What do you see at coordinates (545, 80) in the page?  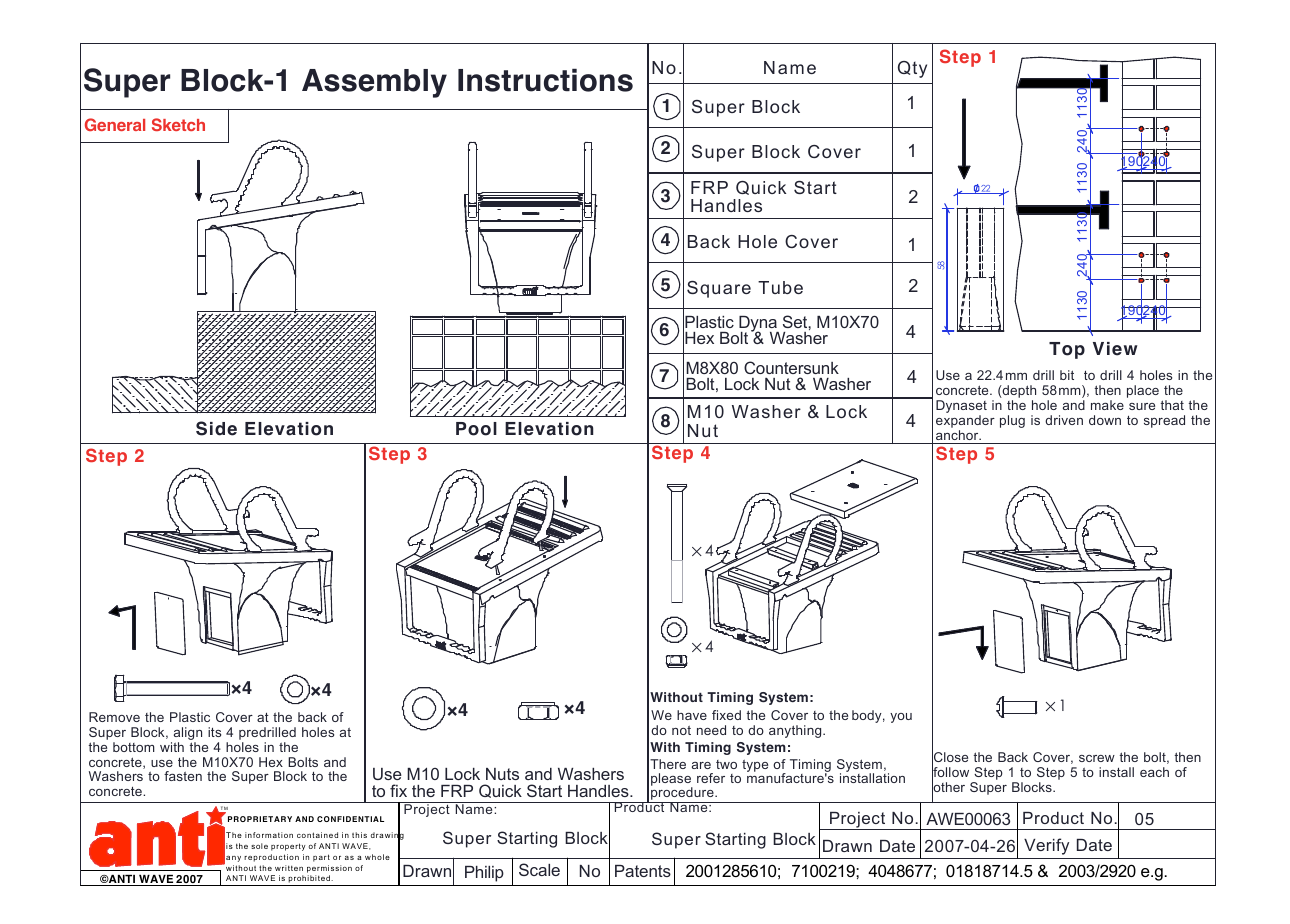 I see `Instructions` at bounding box center [545, 80].
